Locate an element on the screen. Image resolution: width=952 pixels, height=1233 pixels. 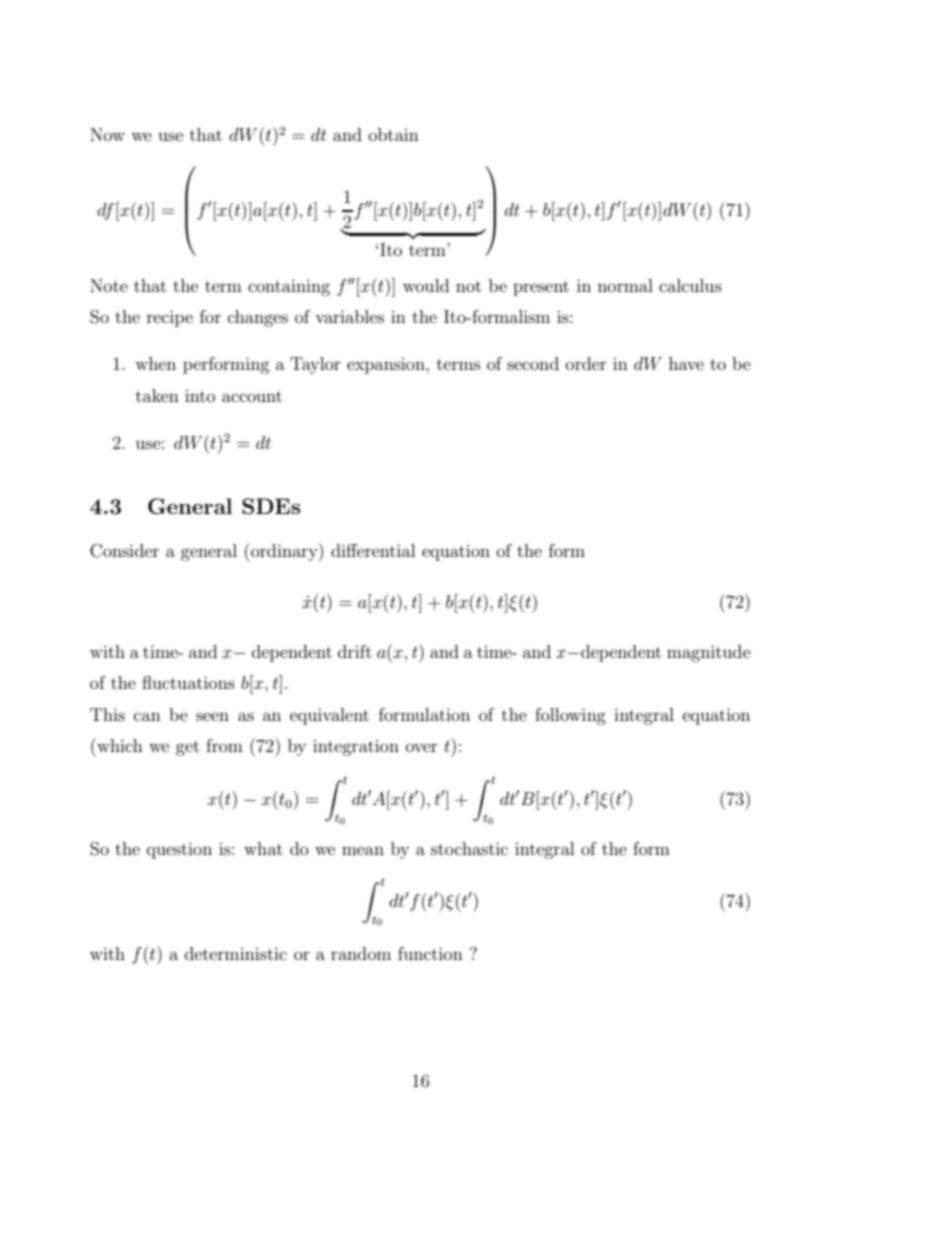
Consider is located at coordinates (124, 551).
